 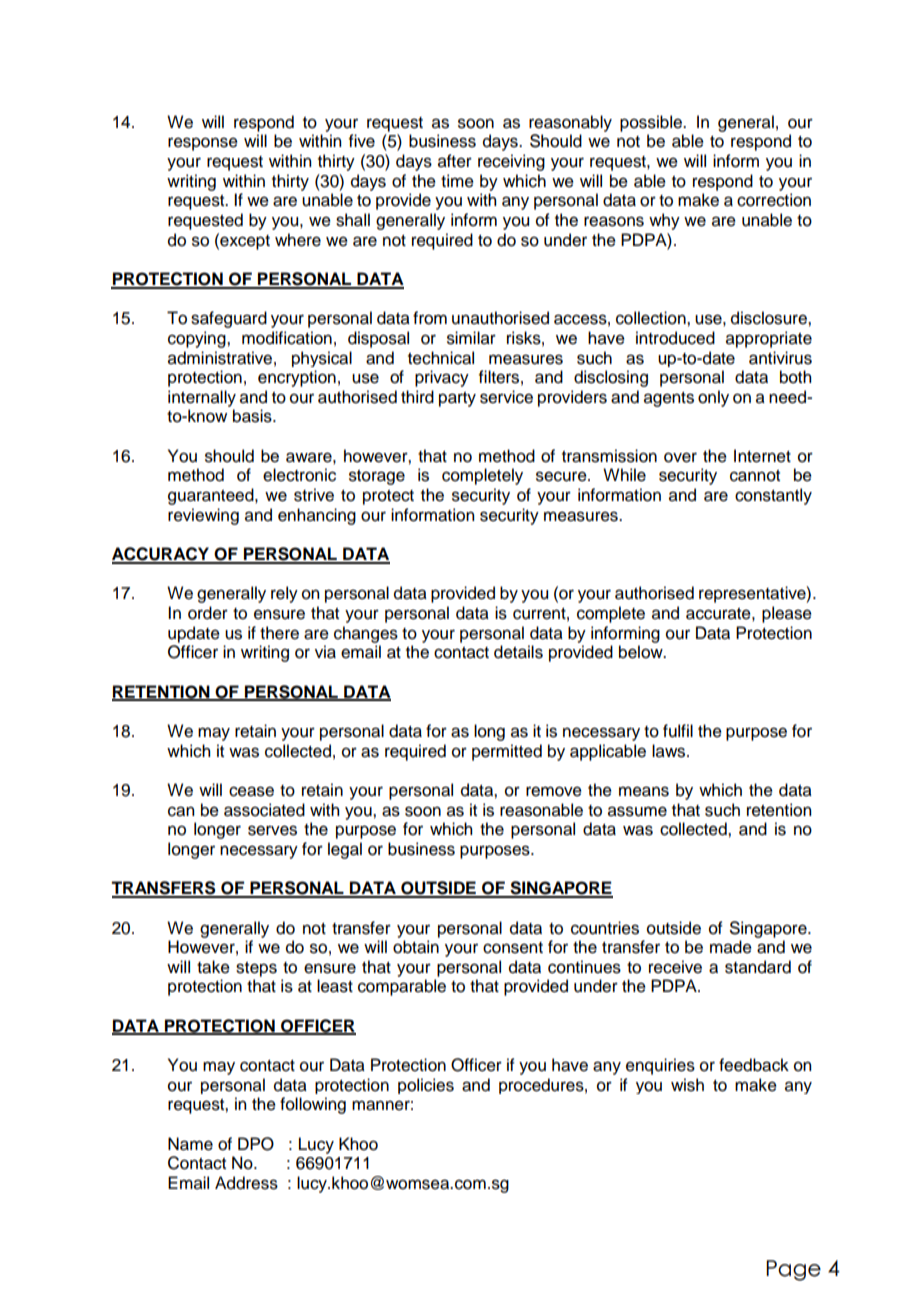 What do you see at coordinates (279, 633) in the screenshot?
I see `there` at bounding box center [279, 633].
